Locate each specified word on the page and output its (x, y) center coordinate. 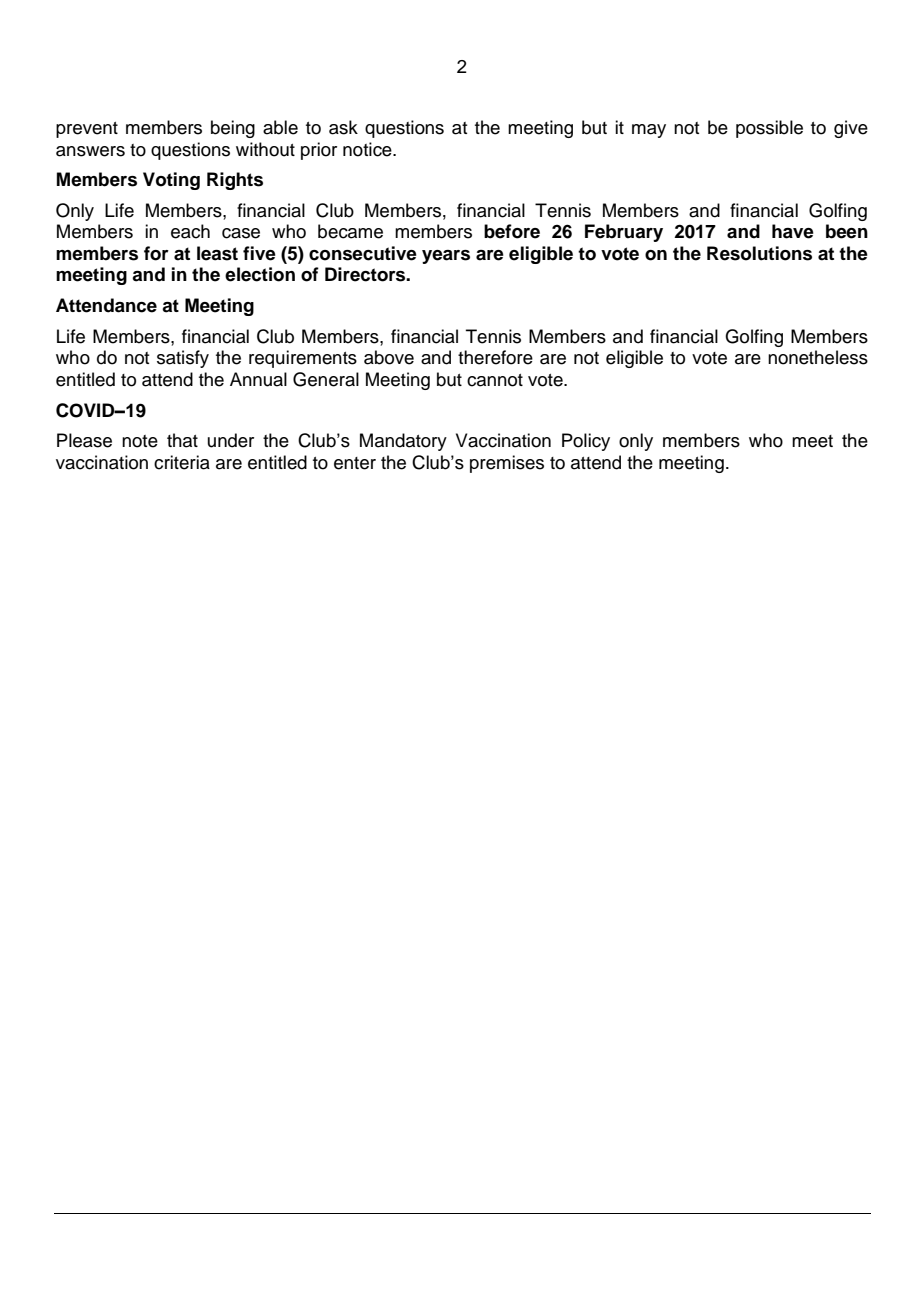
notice (368, 149)
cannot (495, 380)
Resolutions (759, 253)
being (233, 129)
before (512, 231)
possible (769, 129)
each (190, 231)
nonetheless (818, 357)
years (446, 257)
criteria (182, 462)
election (260, 274)
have (793, 231)
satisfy (183, 359)
